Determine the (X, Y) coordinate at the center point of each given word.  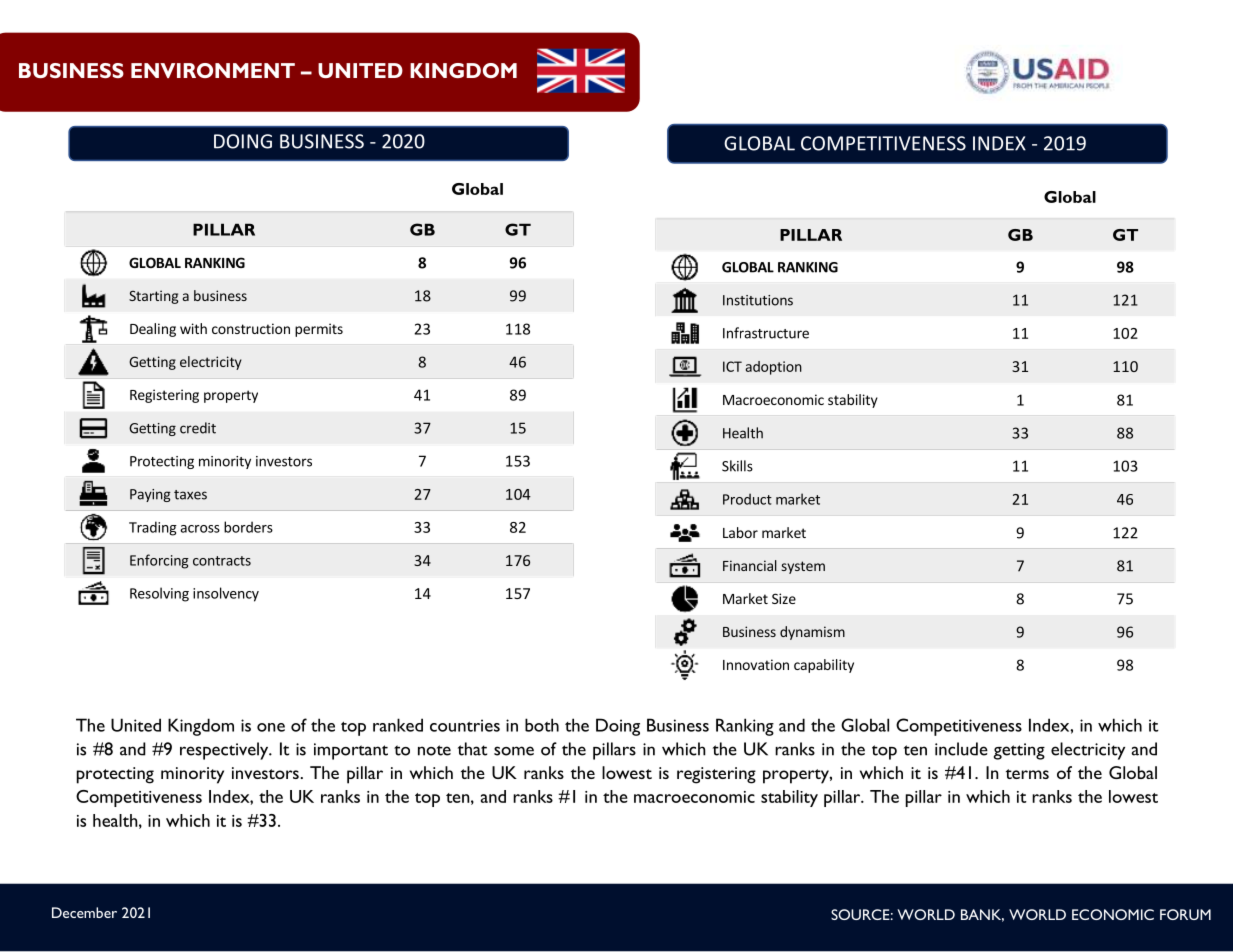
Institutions (758, 300)
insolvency (226, 594)
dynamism (812, 633)
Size (784, 598)
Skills (737, 466)
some (514, 751)
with (193, 328)
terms (1027, 774)
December (84, 912)
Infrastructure (766, 333)
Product (747, 499)
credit (198, 428)
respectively (225, 751)
